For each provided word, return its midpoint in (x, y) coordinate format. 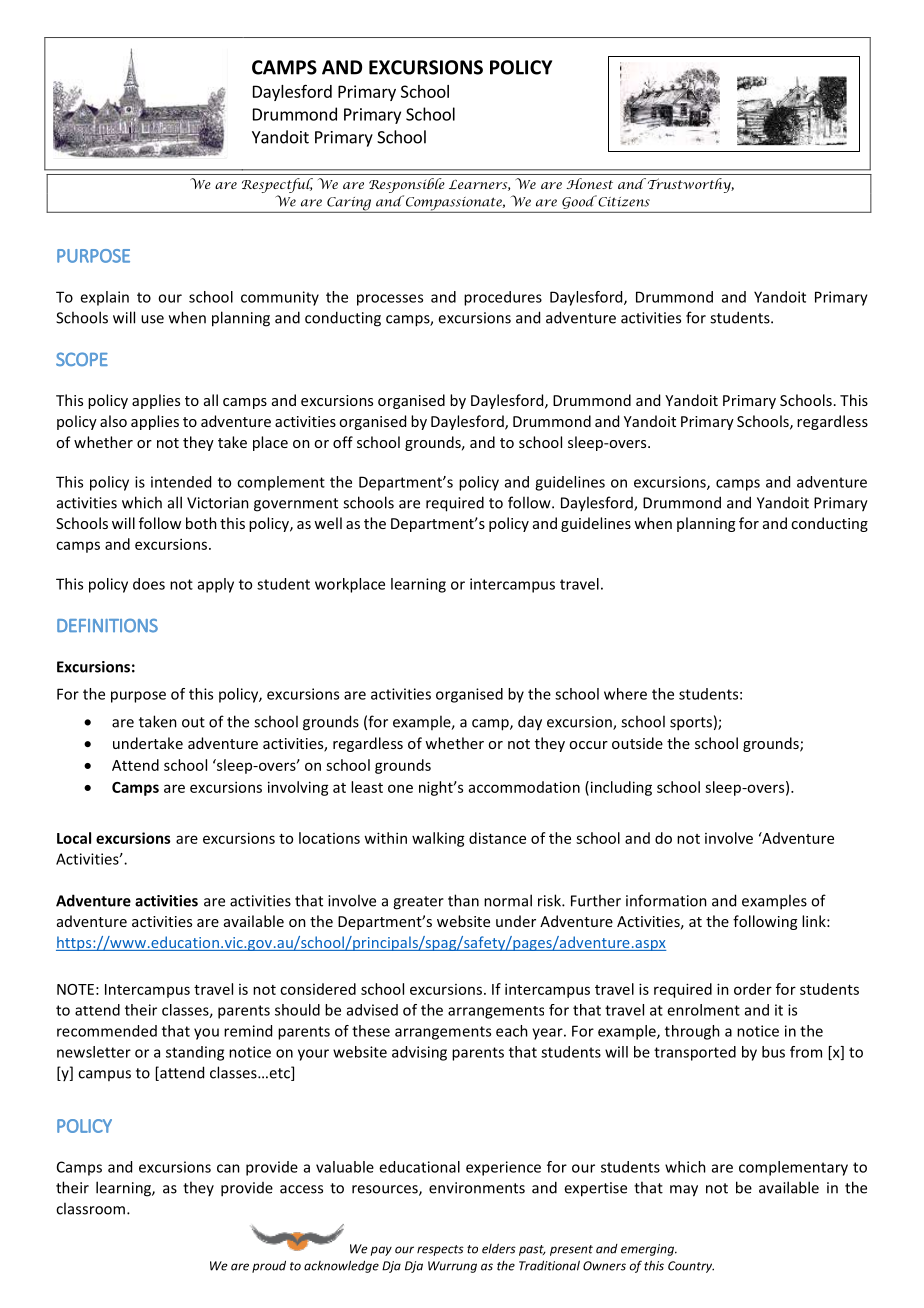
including (620, 788)
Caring (349, 205)
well (328, 523)
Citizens (623, 201)
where (625, 694)
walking (438, 839)
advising (419, 1053)
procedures (503, 298)
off (343, 442)
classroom (90, 1208)
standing (195, 1053)
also (113, 421)
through (692, 1032)
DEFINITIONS (107, 626)
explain (104, 298)
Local (74, 838)
